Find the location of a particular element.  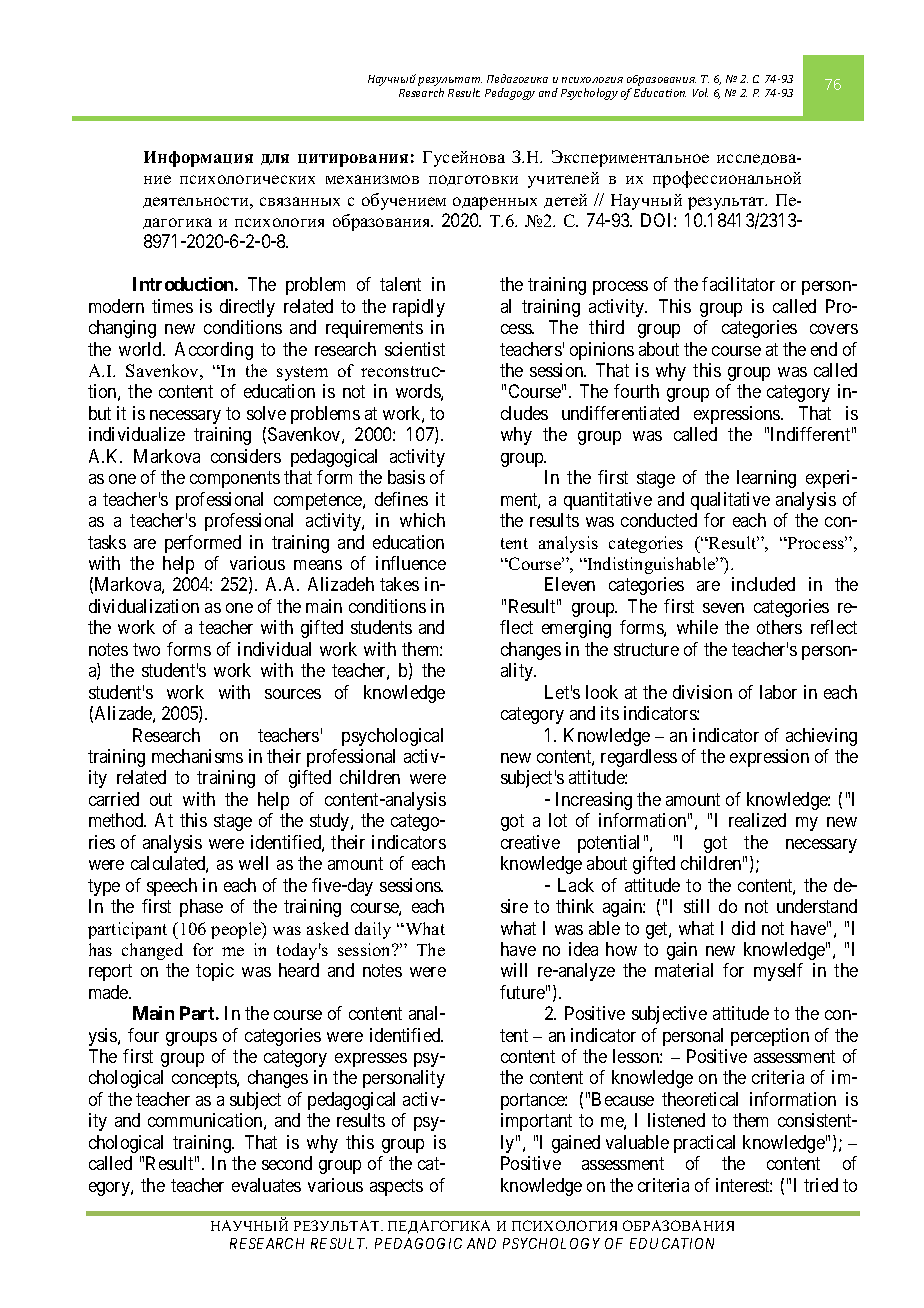

evaluates is located at coordinates (266, 1185).
